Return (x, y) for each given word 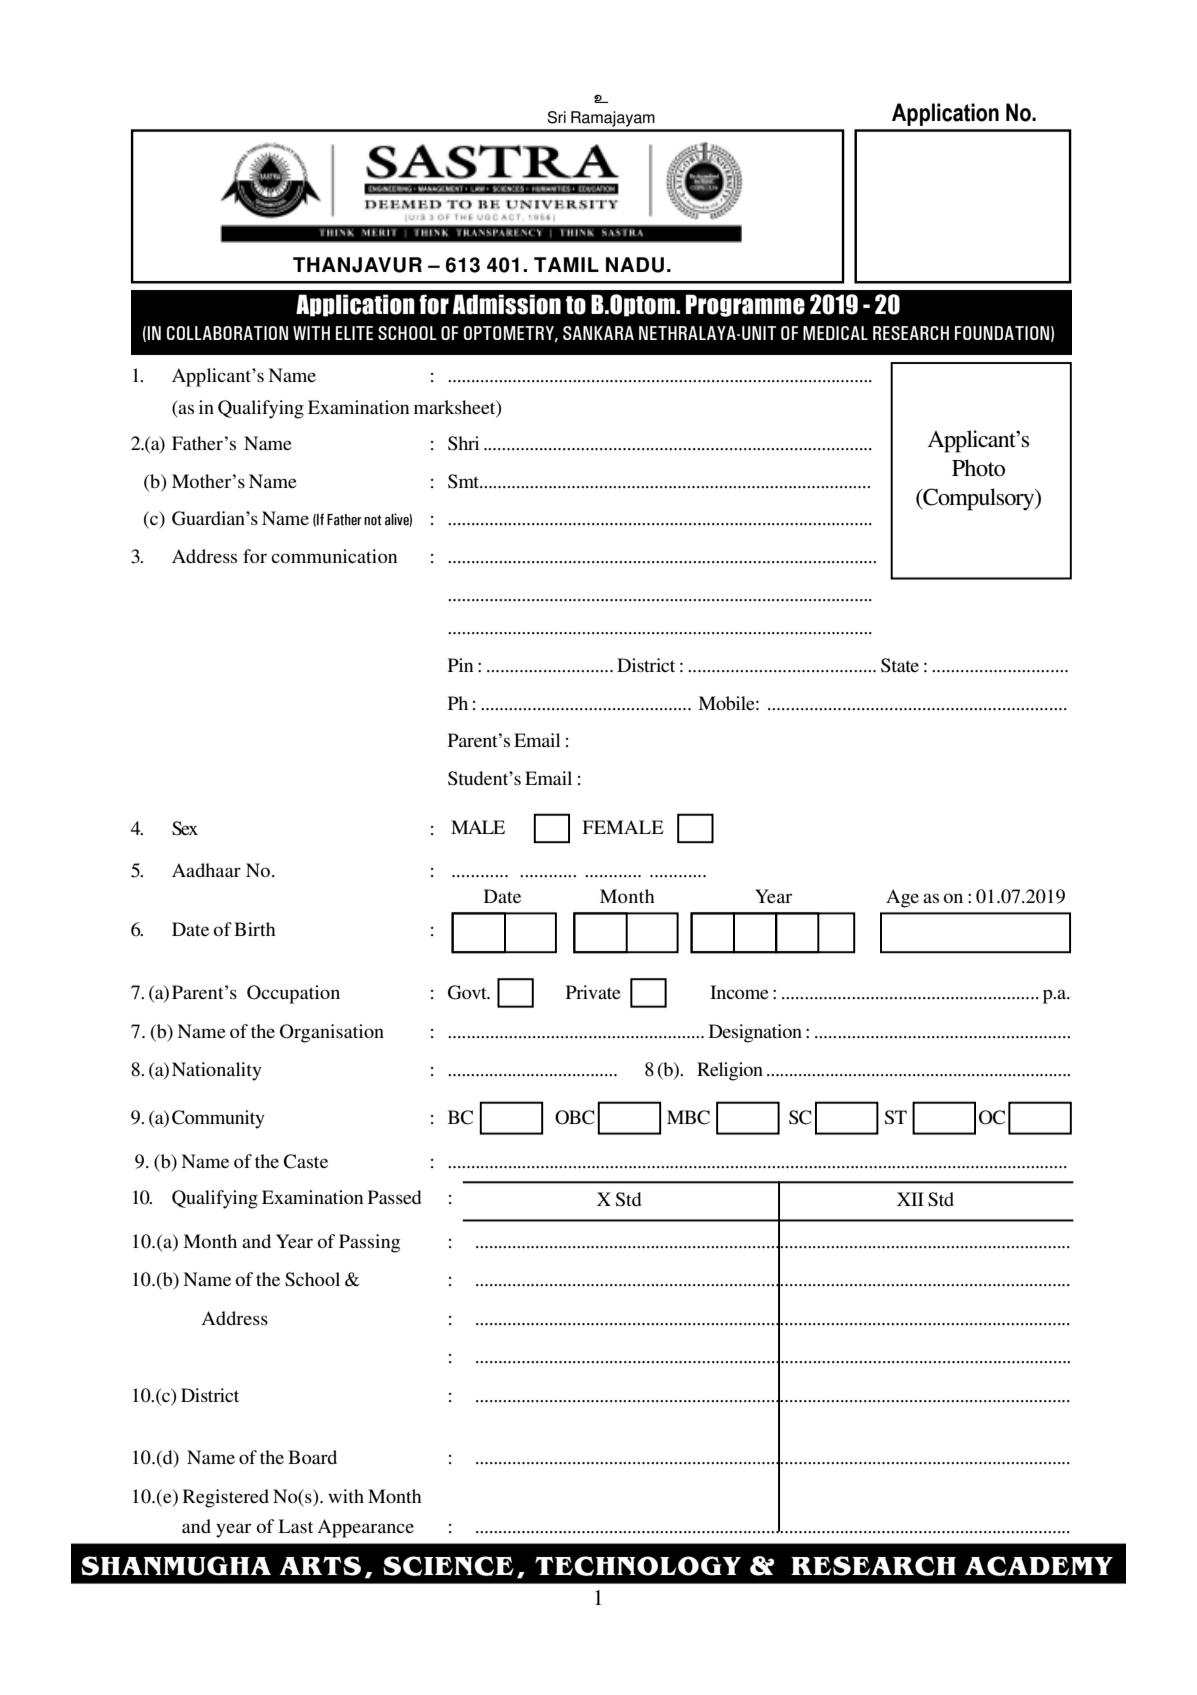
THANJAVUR (357, 265)
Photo (978, 468)
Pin (460, 665)
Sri (556, 117)
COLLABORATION (227, 333)
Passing (369, 1243)
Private (593, 992)
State (900, 665)
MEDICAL (835, 333)
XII (910, 1199)
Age (902, 898)
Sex (185, 828)
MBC (688, 1117)
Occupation (293, 994)
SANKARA (598, 333)
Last (295, 1526)
